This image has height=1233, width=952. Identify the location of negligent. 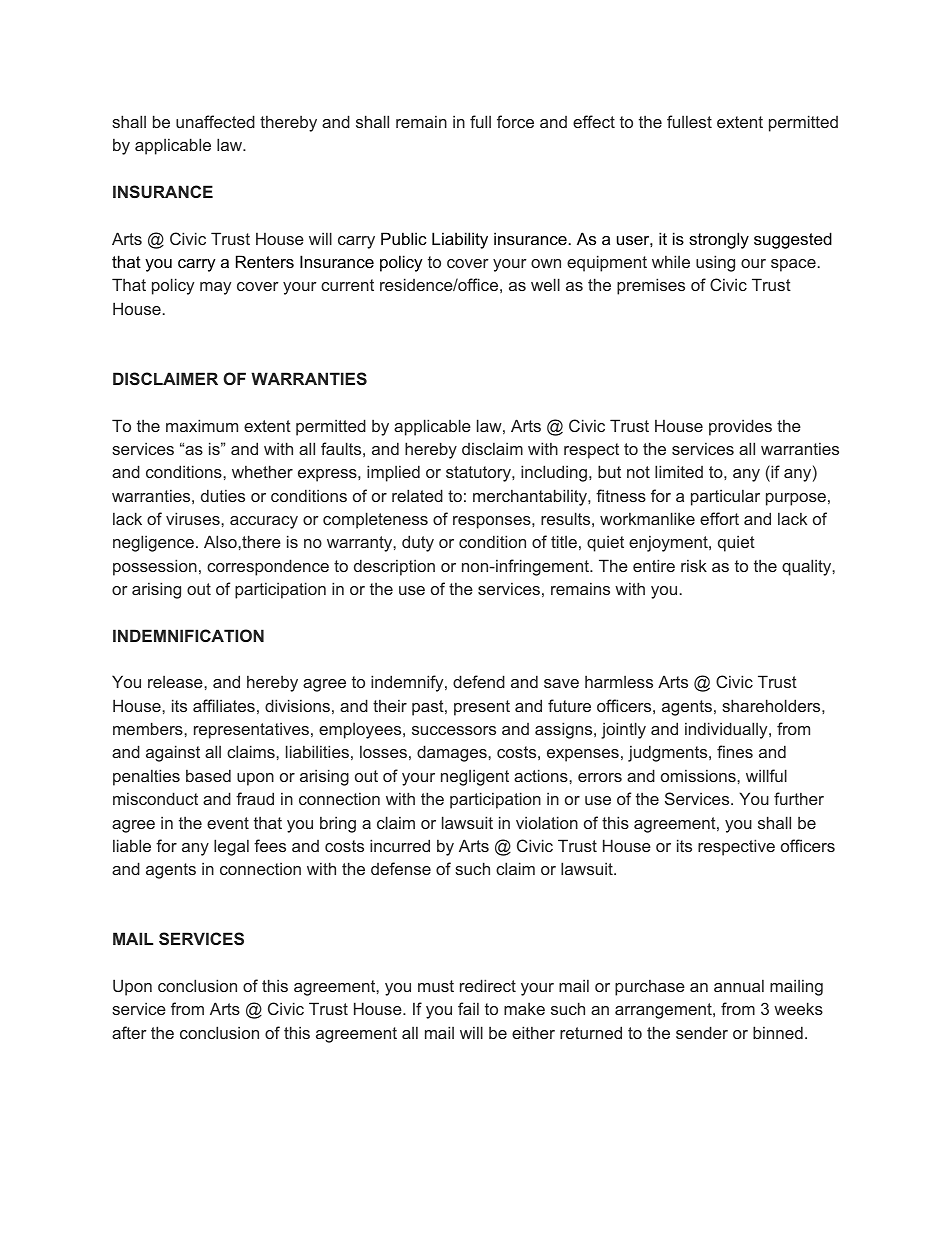
(475, 777).
